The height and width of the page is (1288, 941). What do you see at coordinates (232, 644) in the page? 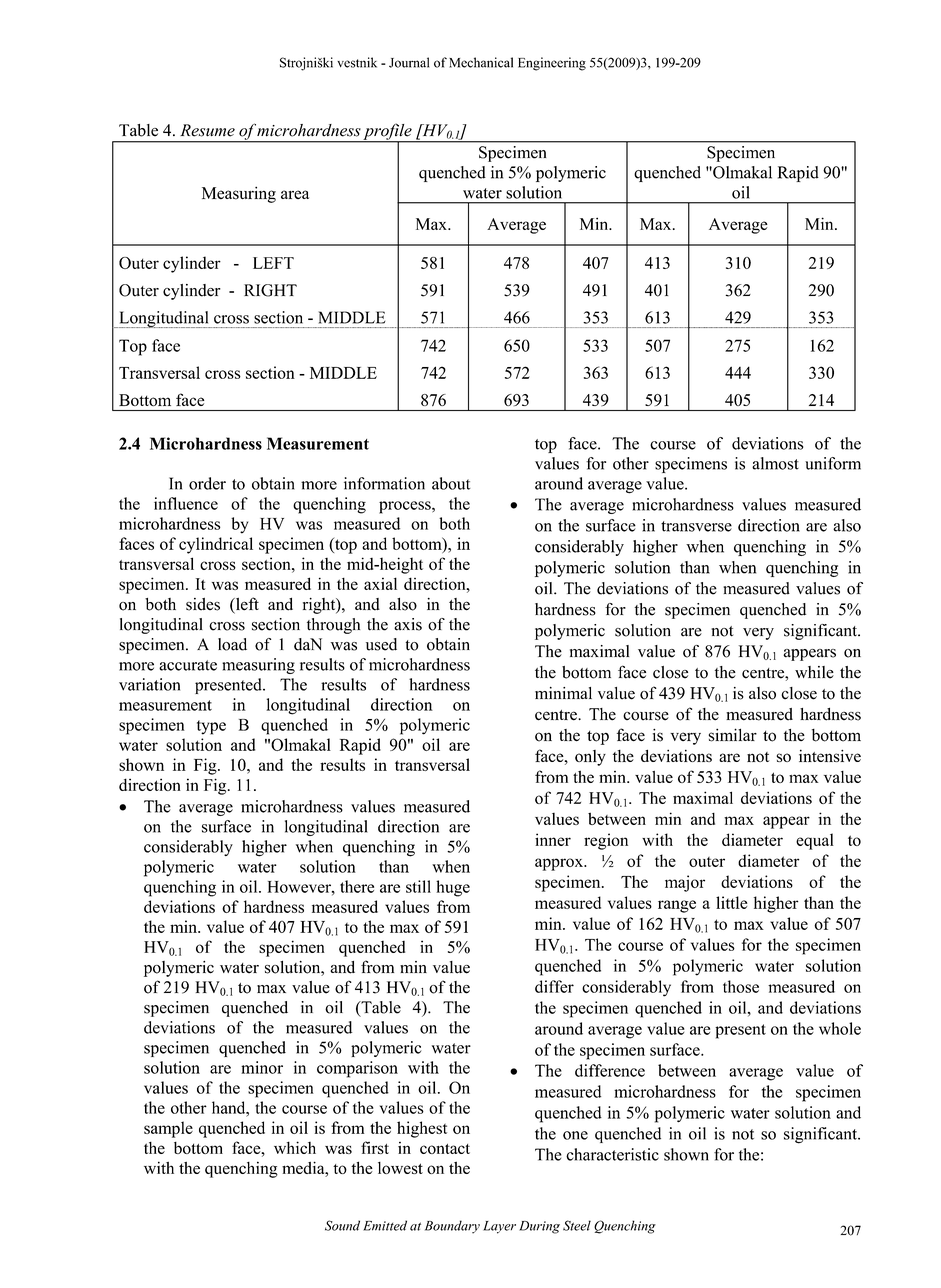
I see `load` at bounding box center [232, 644].
